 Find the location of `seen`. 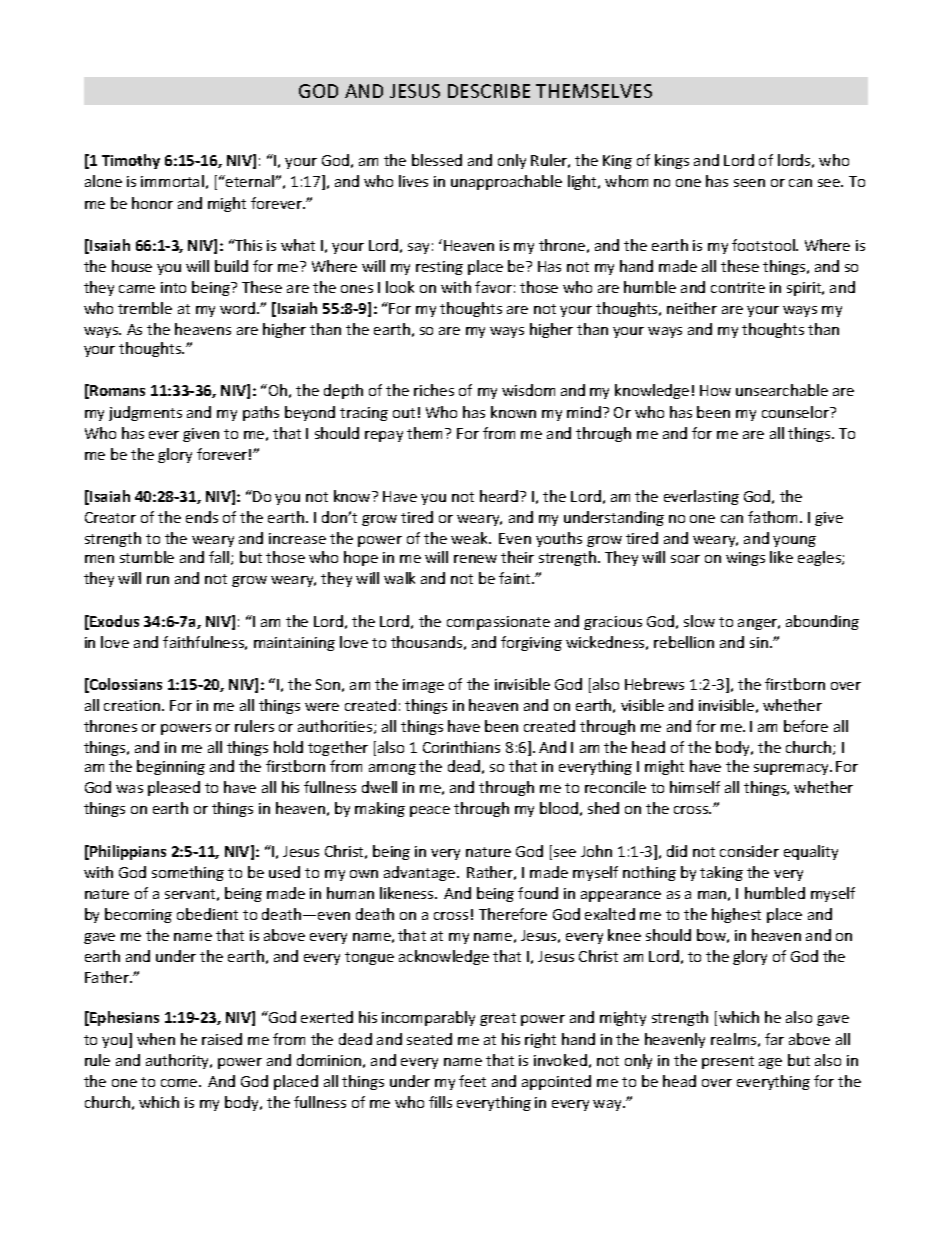

seen is located at coordinates (749, 183).
